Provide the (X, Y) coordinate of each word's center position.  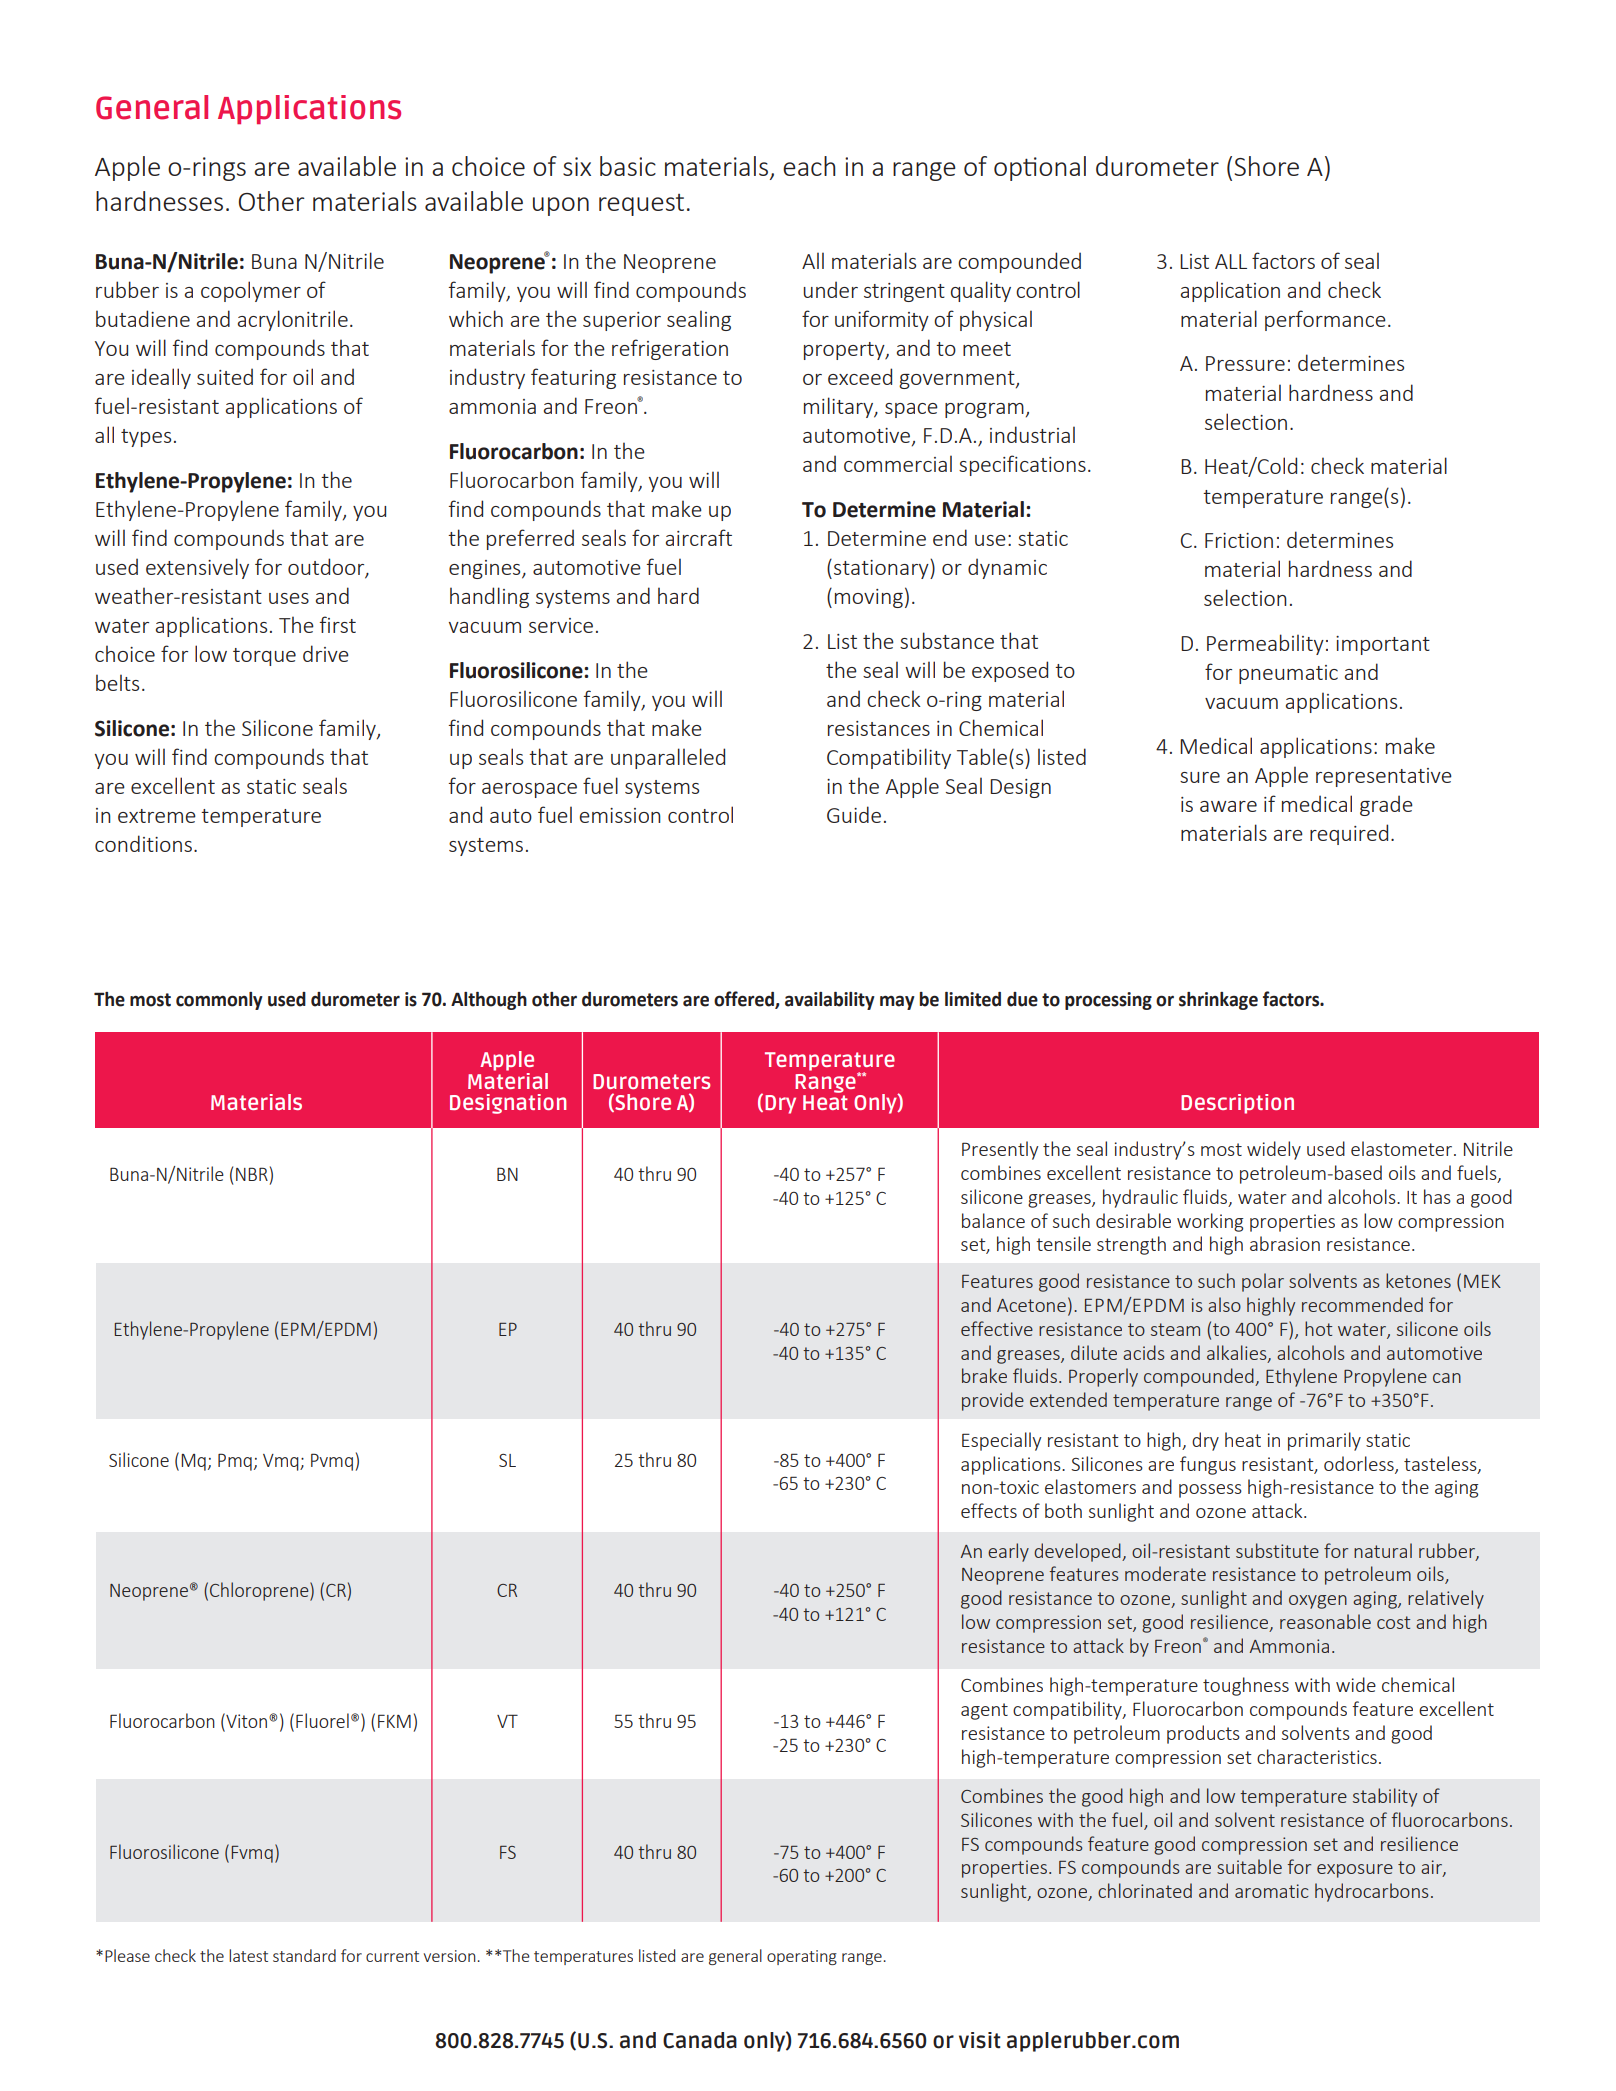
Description (1237, 1104)
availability (830, 1001)
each (809, 166)
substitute (1277, 1550)
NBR (252, 1174)
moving (869, 598)
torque (264, 657)
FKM (394, 1721)
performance (1325, 320)
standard (304, 1955)
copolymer (251, 291)
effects (989, 1510)
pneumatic (1288, 674)
